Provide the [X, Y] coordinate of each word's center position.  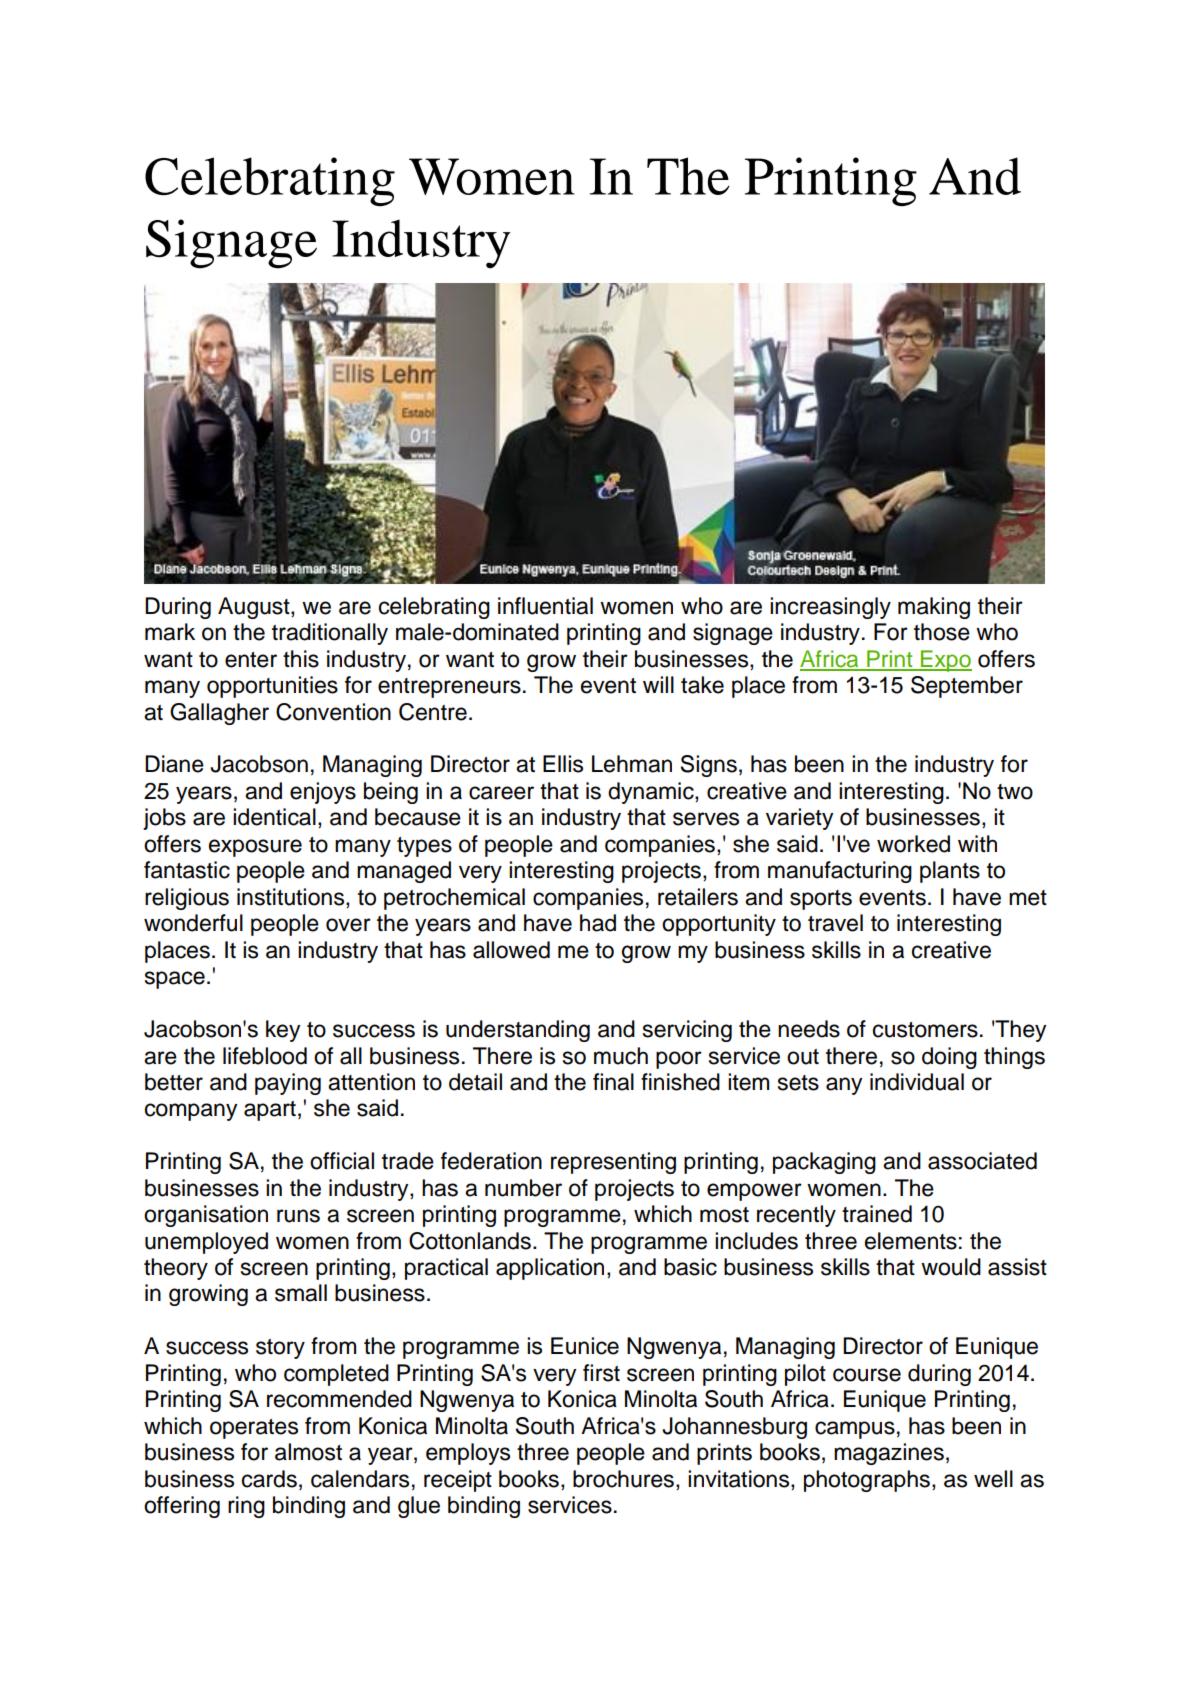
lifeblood [265, 1056]
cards [269, 1479]
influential [545, 606]
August [255, 608]
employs [468, 1454]
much [621, 1056]
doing [949, 1058]
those [942, 632]
